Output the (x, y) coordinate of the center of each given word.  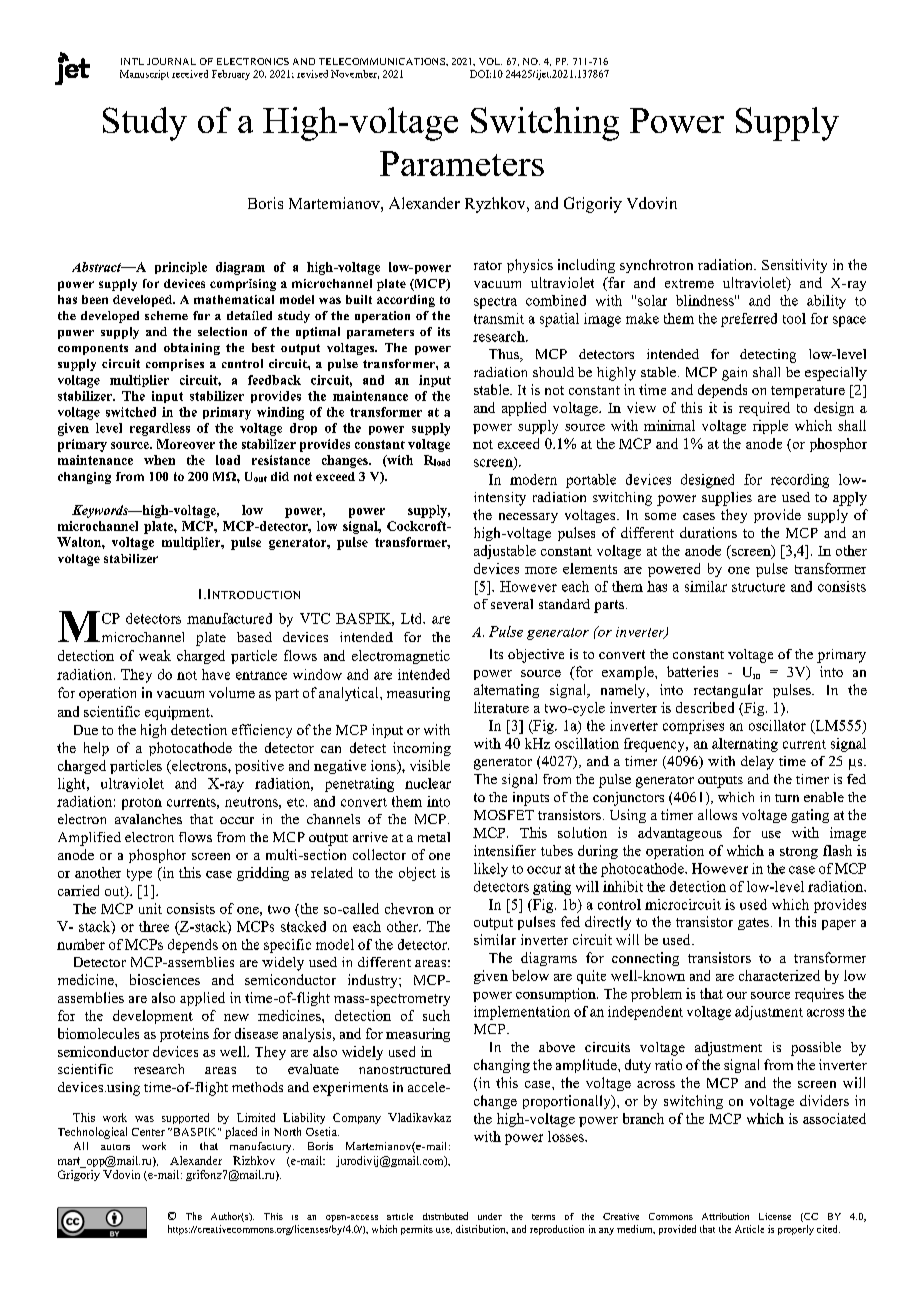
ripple (770, 427)
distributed (445, 1216)
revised (312, 74)
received (190, 74)
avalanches (148, 819)
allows (717, 814)
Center (148, 1132)
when (159, 460)
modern (533, 479)
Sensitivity (794, 266)
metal (434, 837)
